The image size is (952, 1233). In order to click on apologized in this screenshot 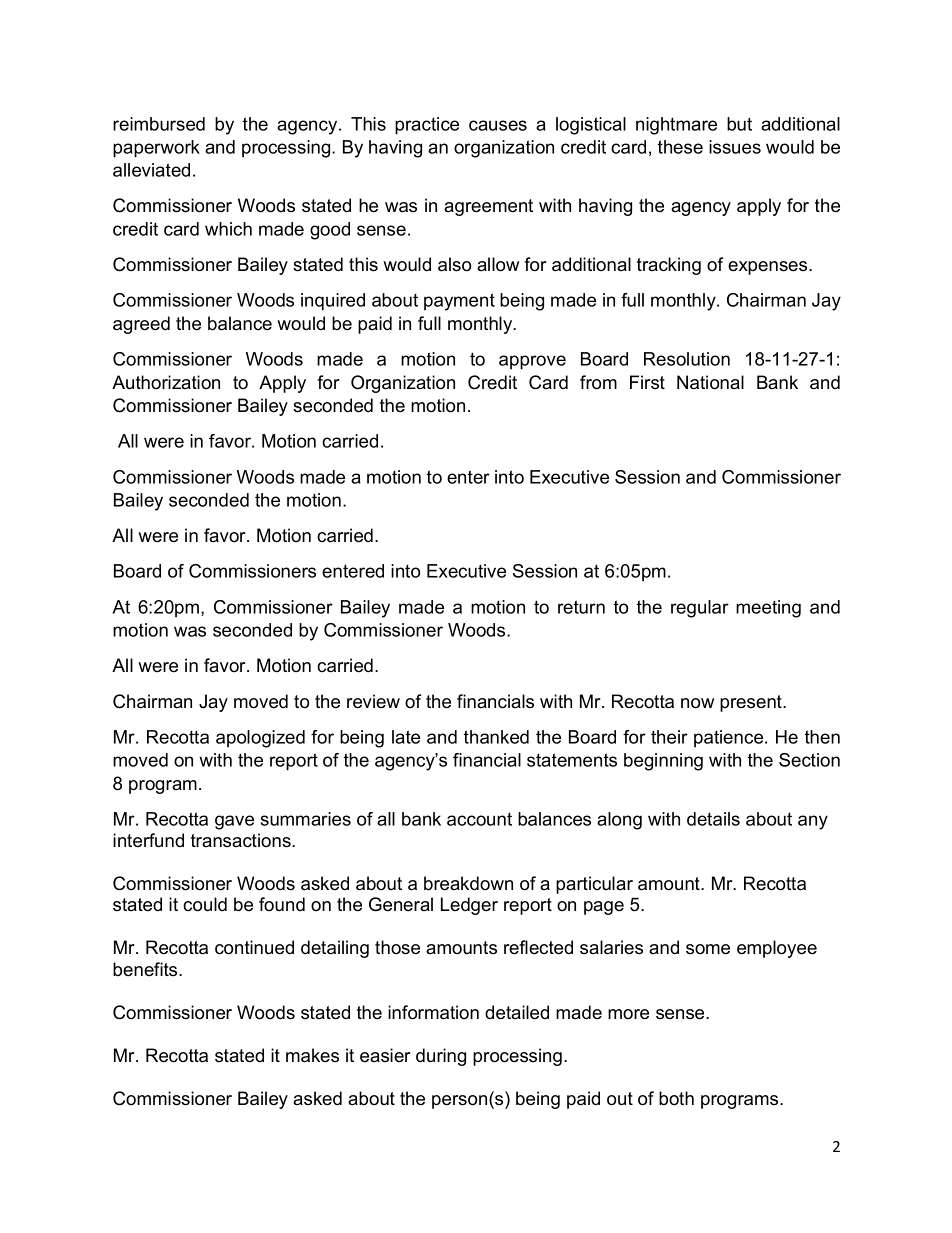, I will do `click(260, 739)`.
